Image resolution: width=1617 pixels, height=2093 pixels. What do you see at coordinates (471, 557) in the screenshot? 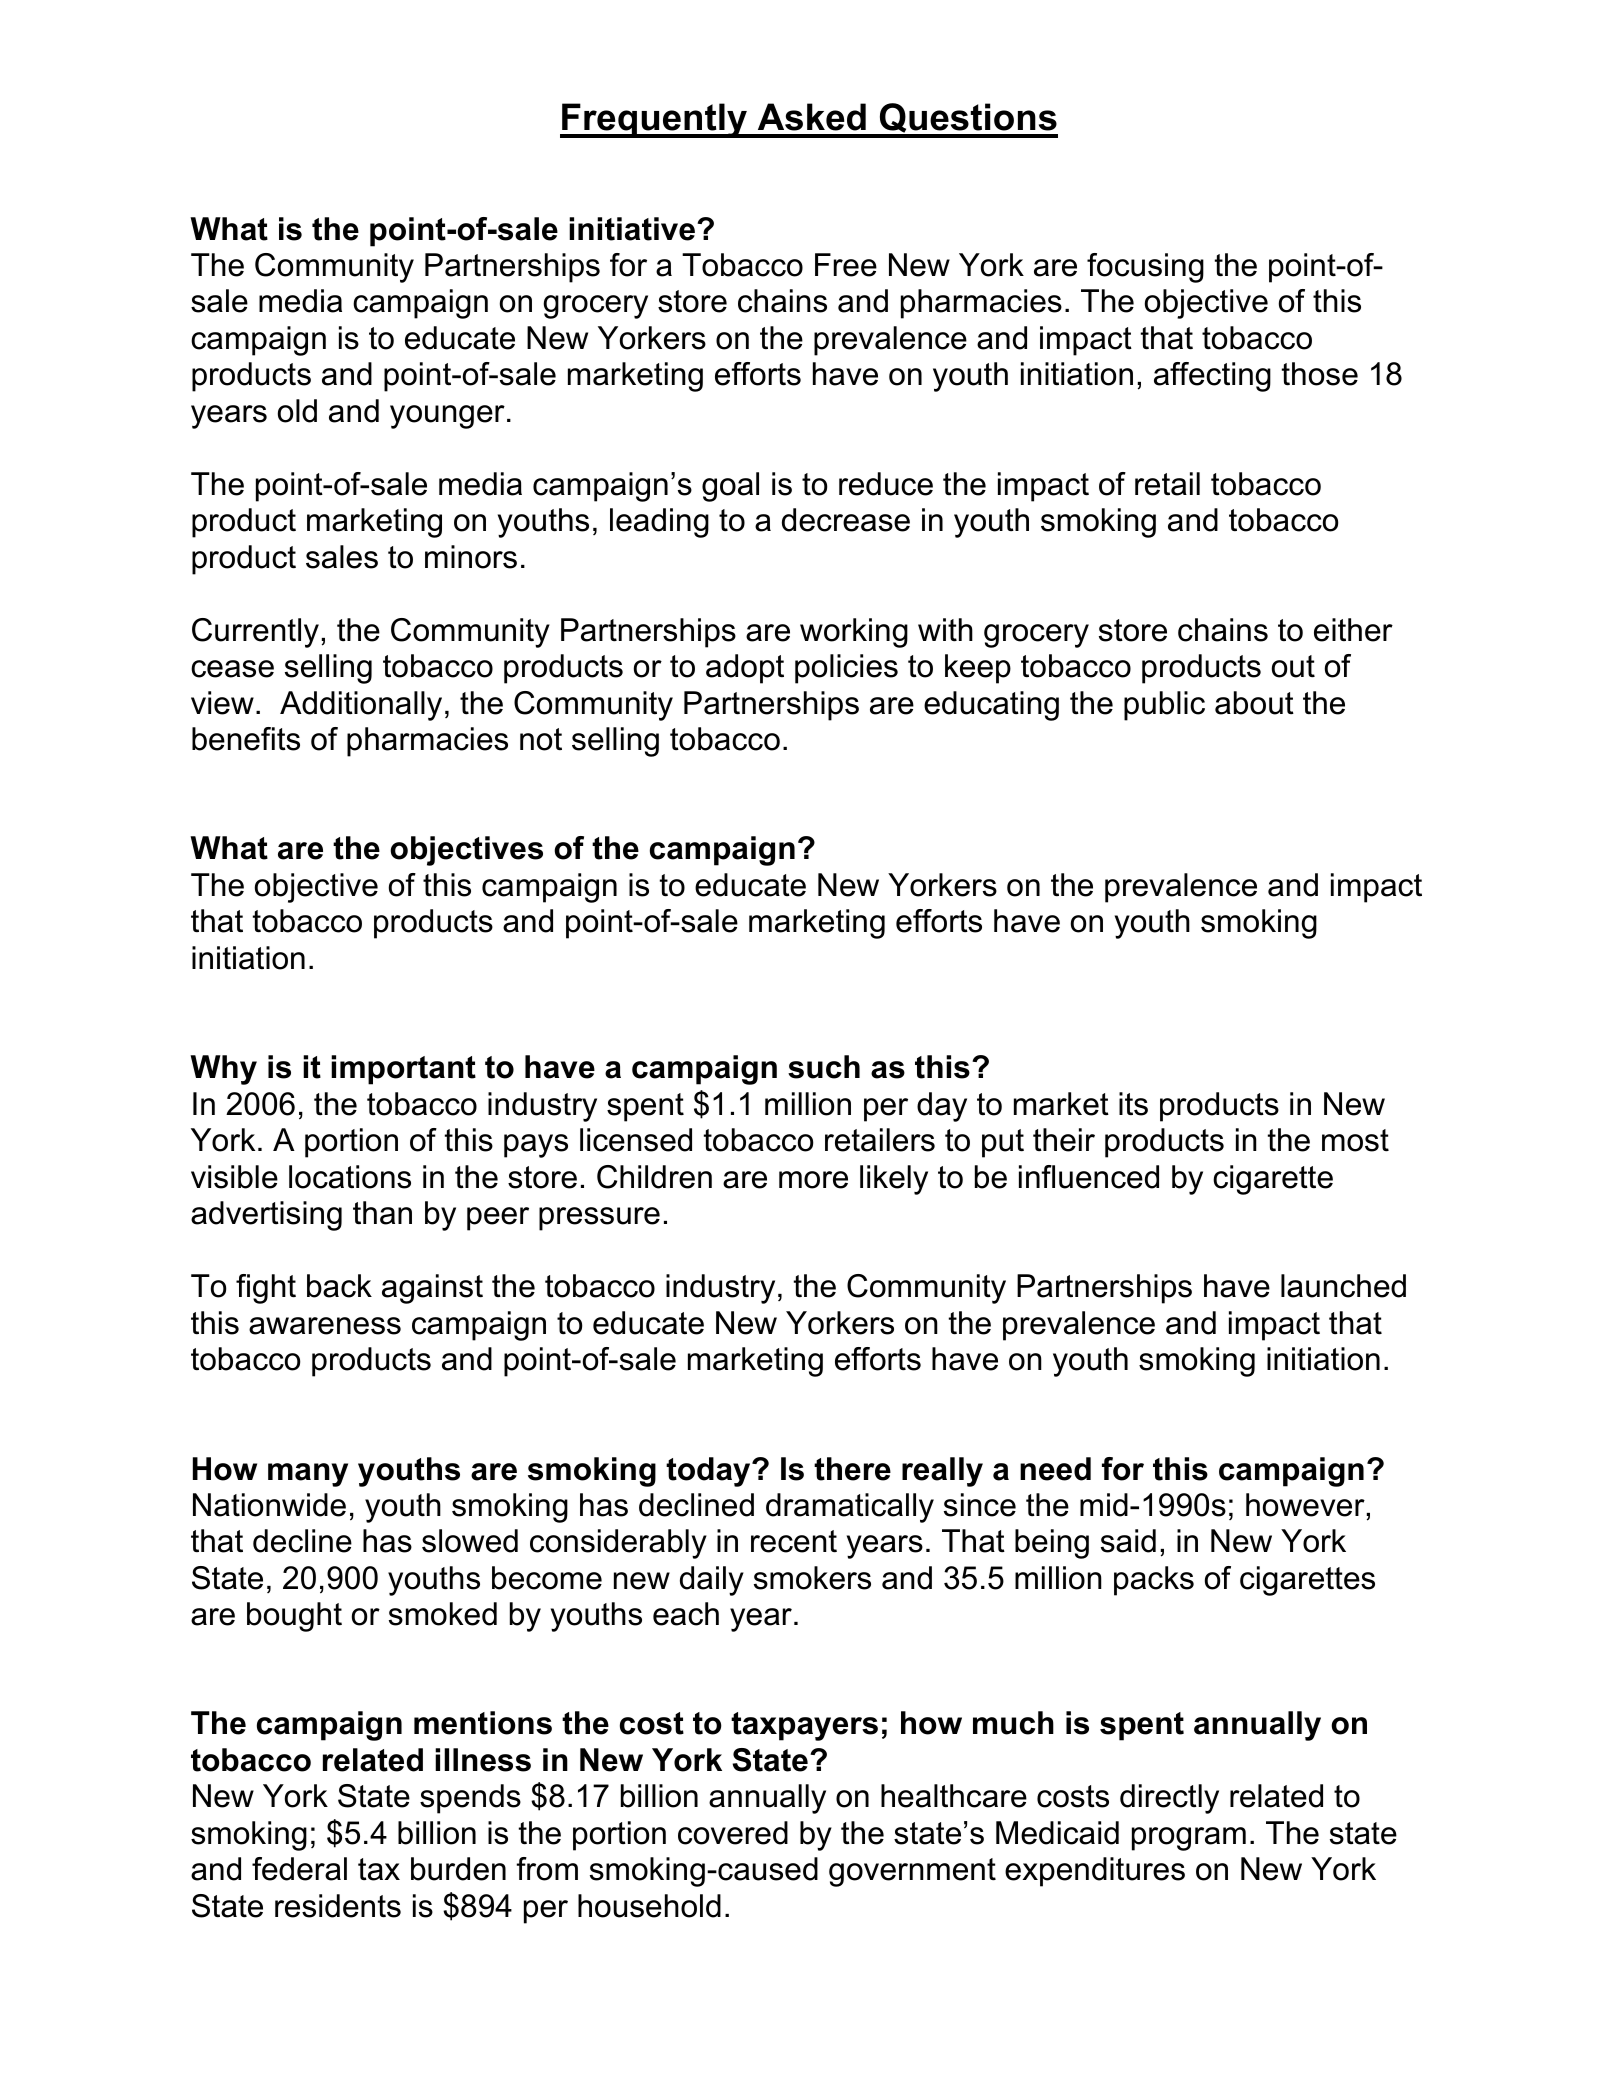
I see `minors` at bounding box center [471, 557].
